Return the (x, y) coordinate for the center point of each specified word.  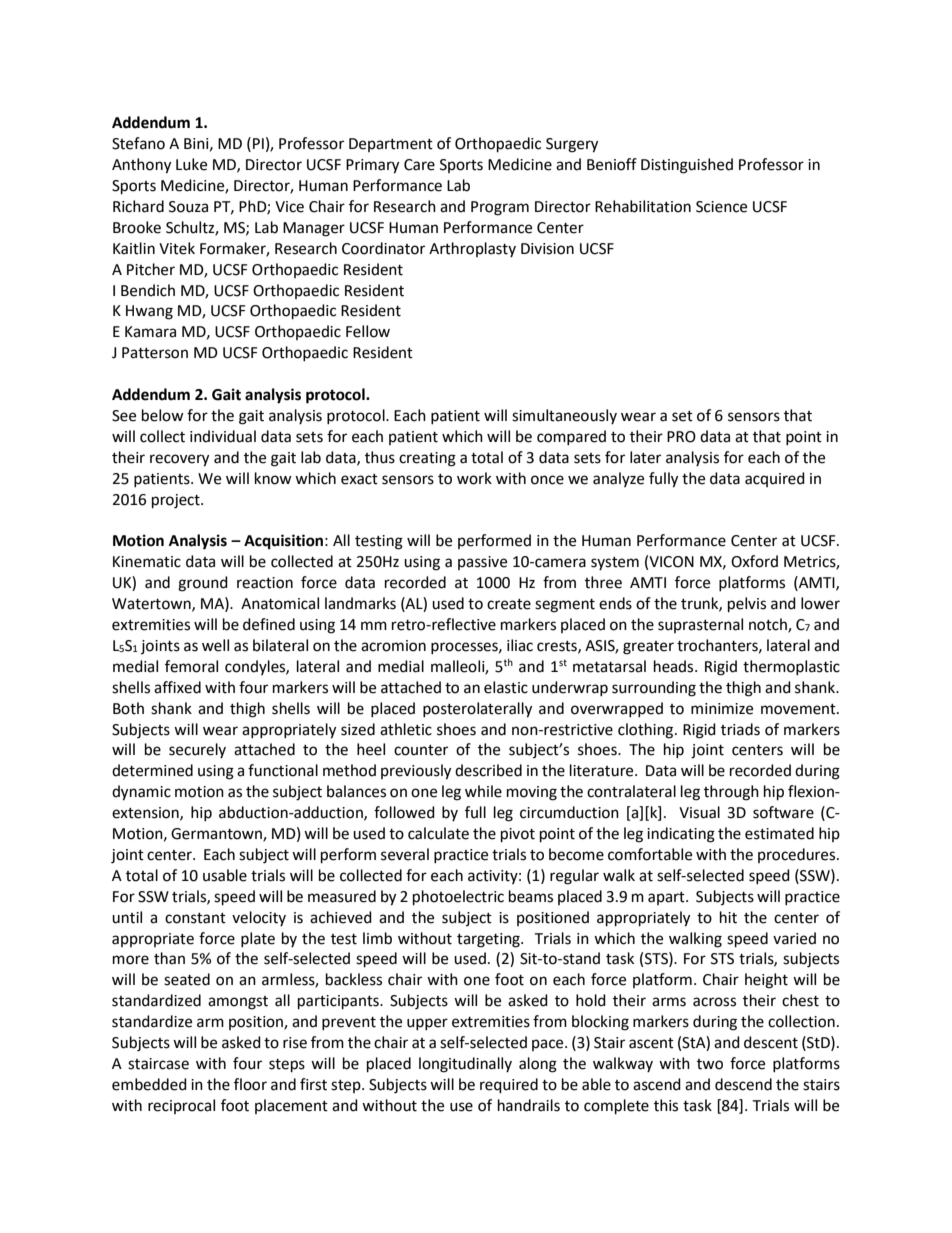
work (474, 478)
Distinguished (687, 166)
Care (419, 165)
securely (197, 750)
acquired (775, 479)
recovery (179, 460)
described (488, 770)
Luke (191, 164)
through (731, 793)
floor (250, 1084)
